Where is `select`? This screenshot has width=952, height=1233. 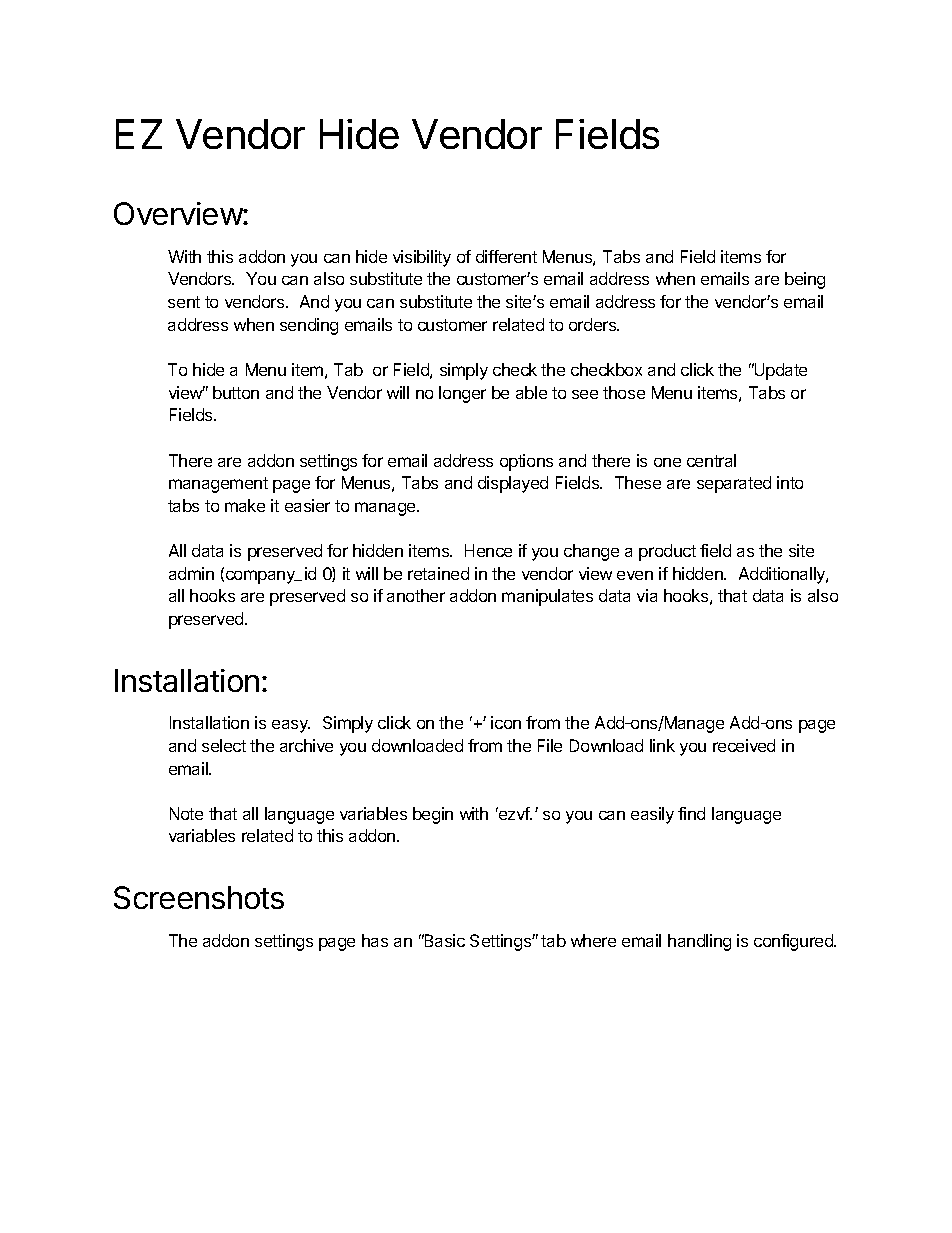
select is located at coordinates (224, 745).
